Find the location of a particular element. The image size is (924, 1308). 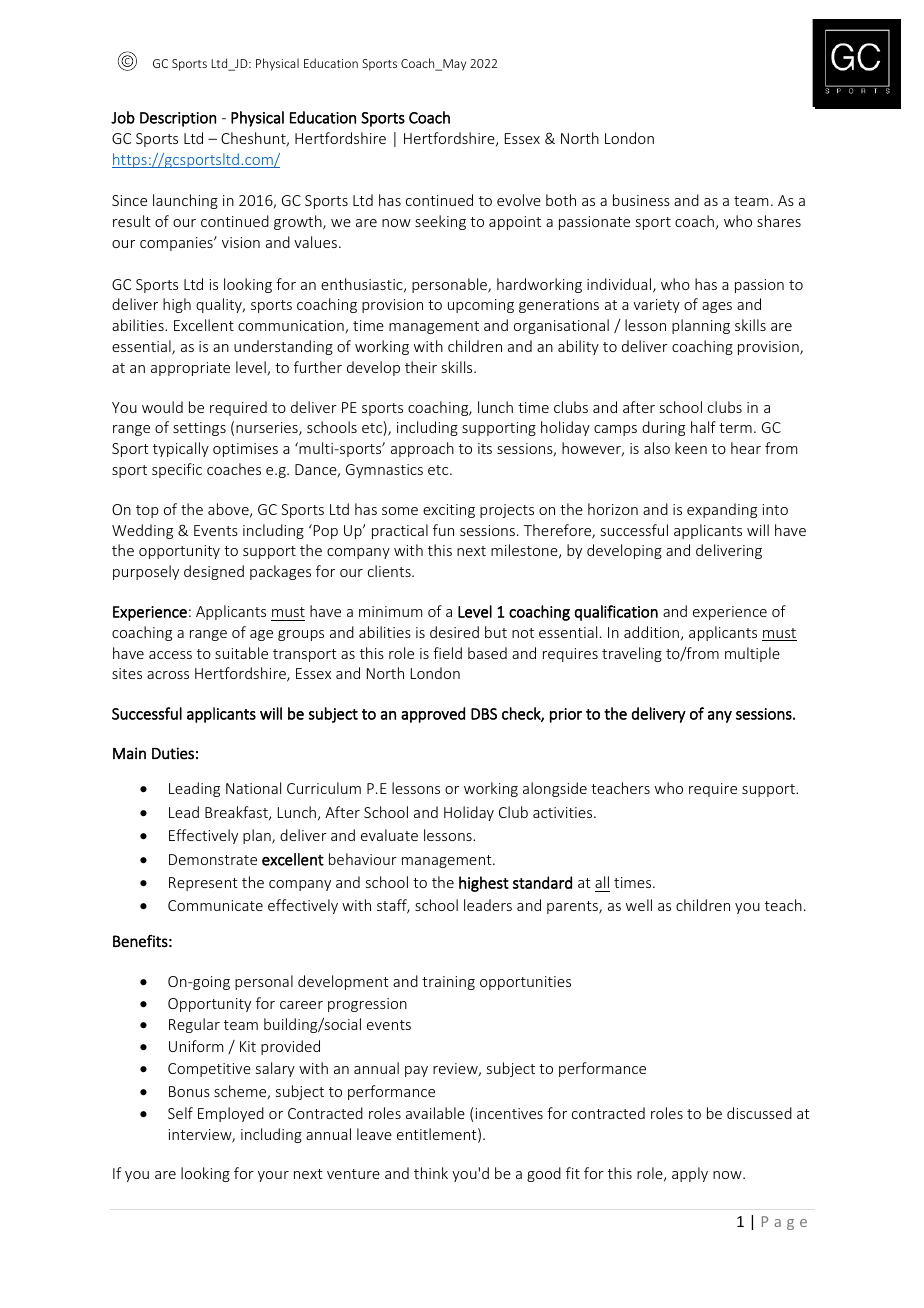

appropriate is located at coordinates (190, 369).
